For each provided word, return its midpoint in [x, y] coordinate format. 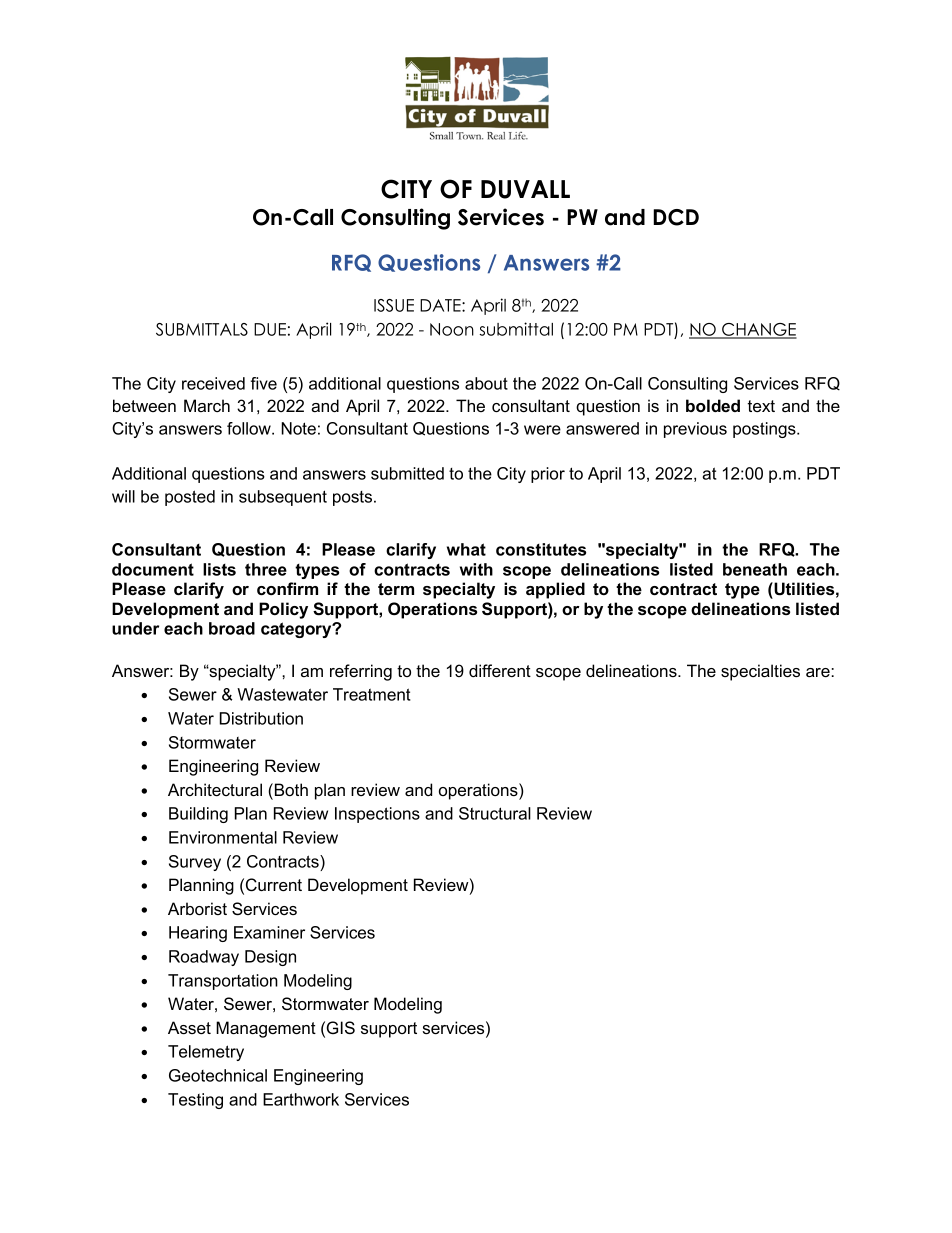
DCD [676, 217]
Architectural [215, 789]
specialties [760, 672]
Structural [495, 813]
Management [266, 1029]
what [466, 549]
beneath [755, 569]
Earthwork [301, 1099]
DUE [270, 329]
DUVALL [525, 189]
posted [190, 498]
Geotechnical [218, 1075]
